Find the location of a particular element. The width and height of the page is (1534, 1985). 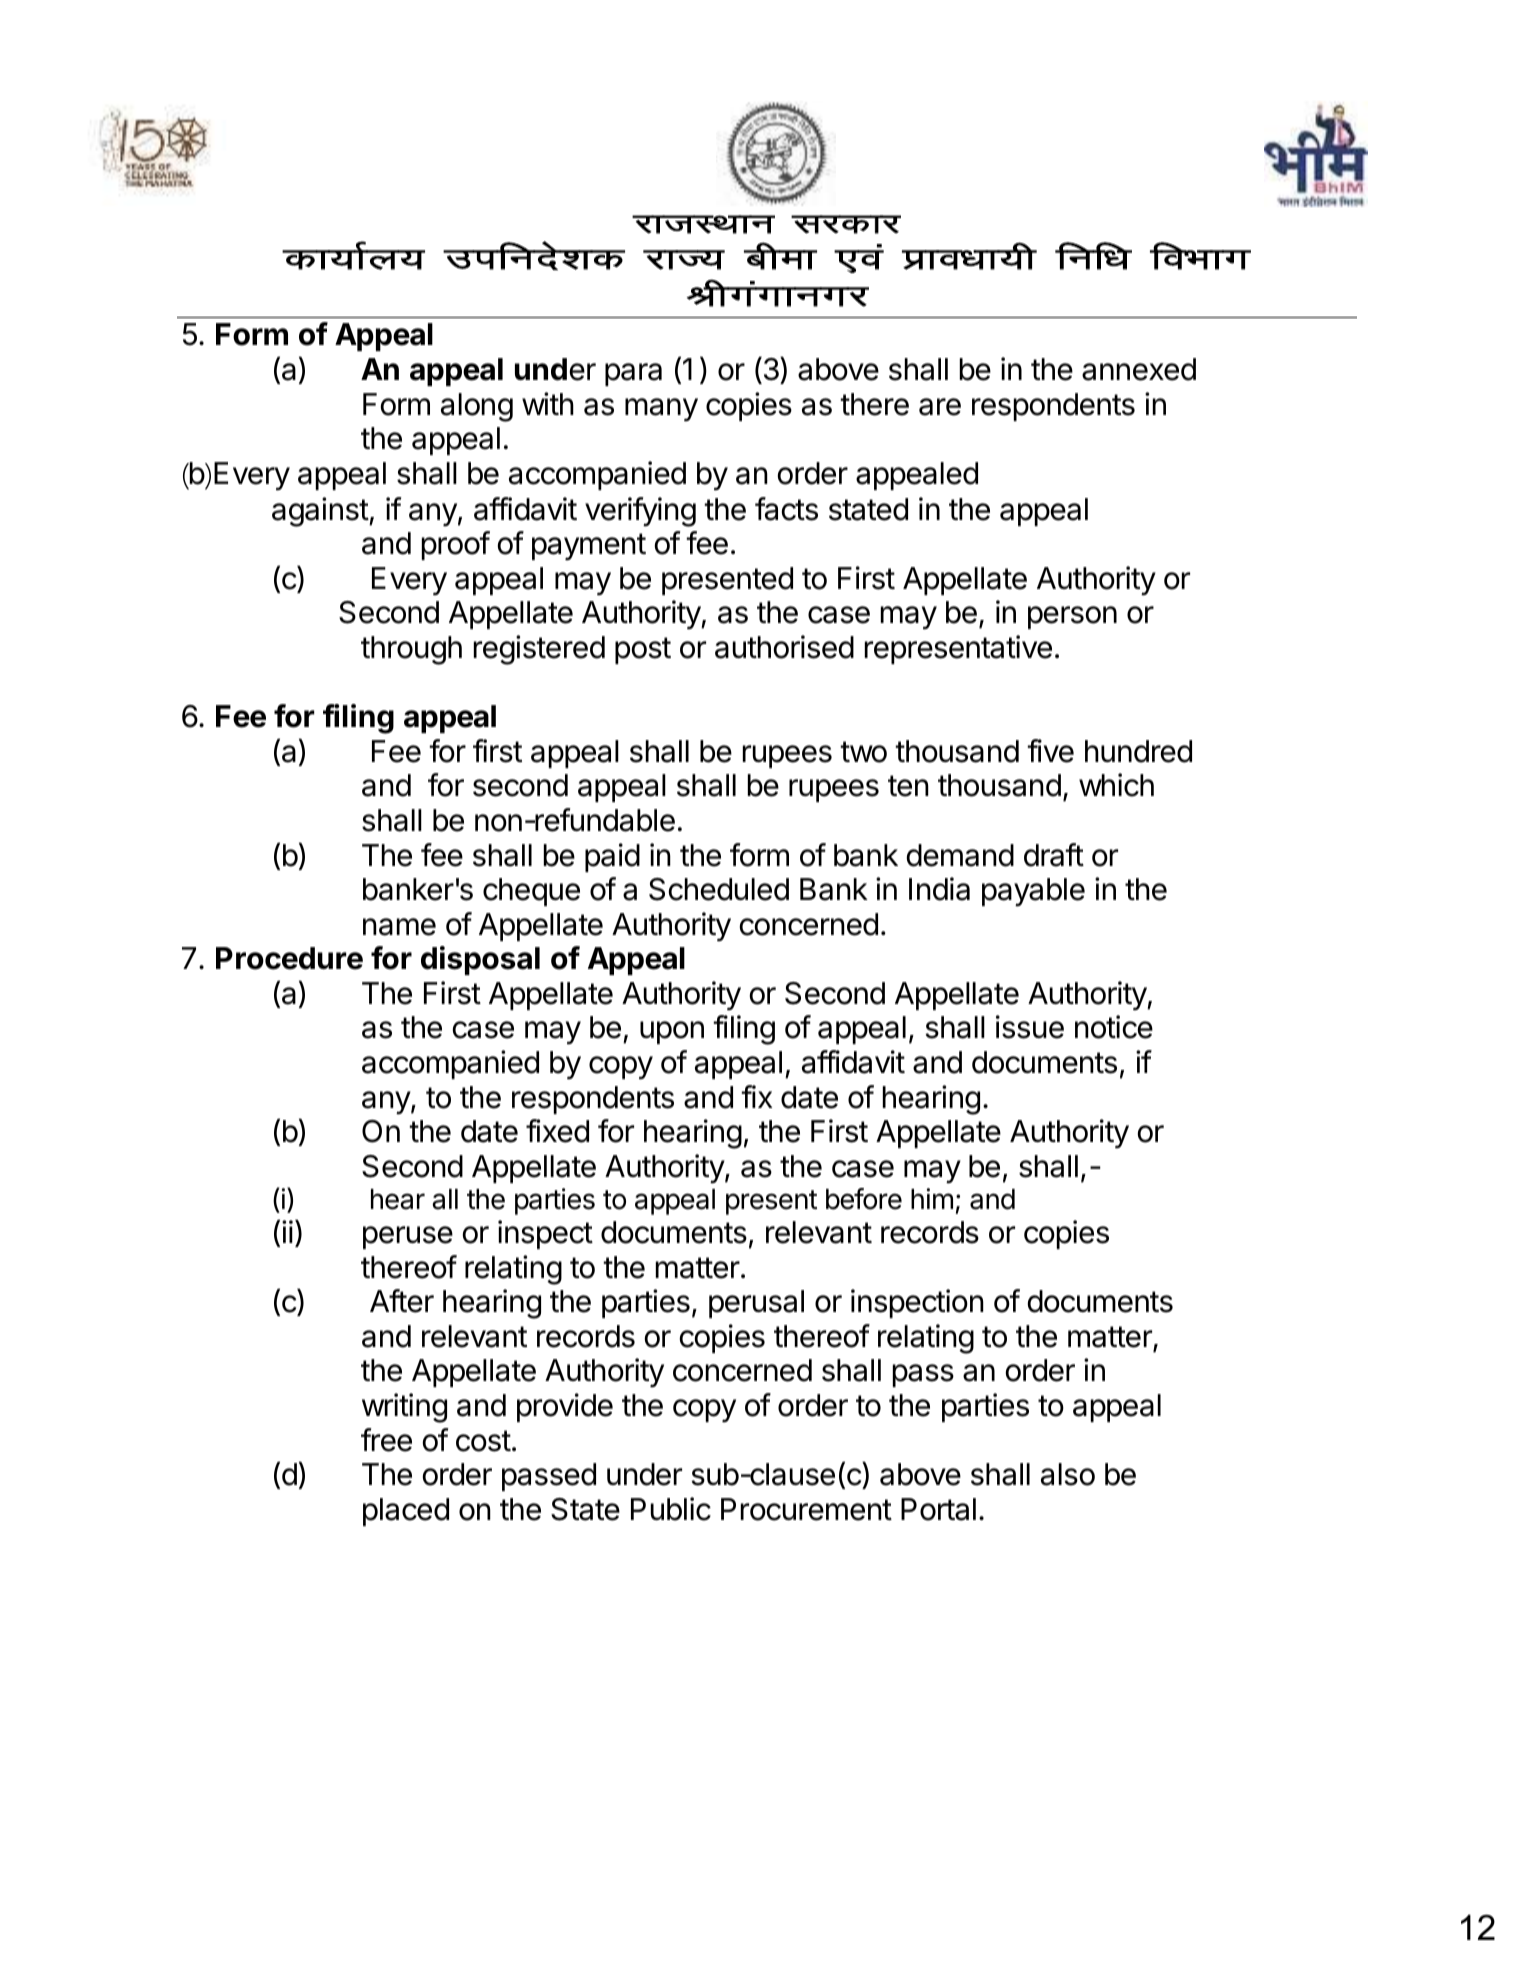

before is located at coordinates (864, 1199).
